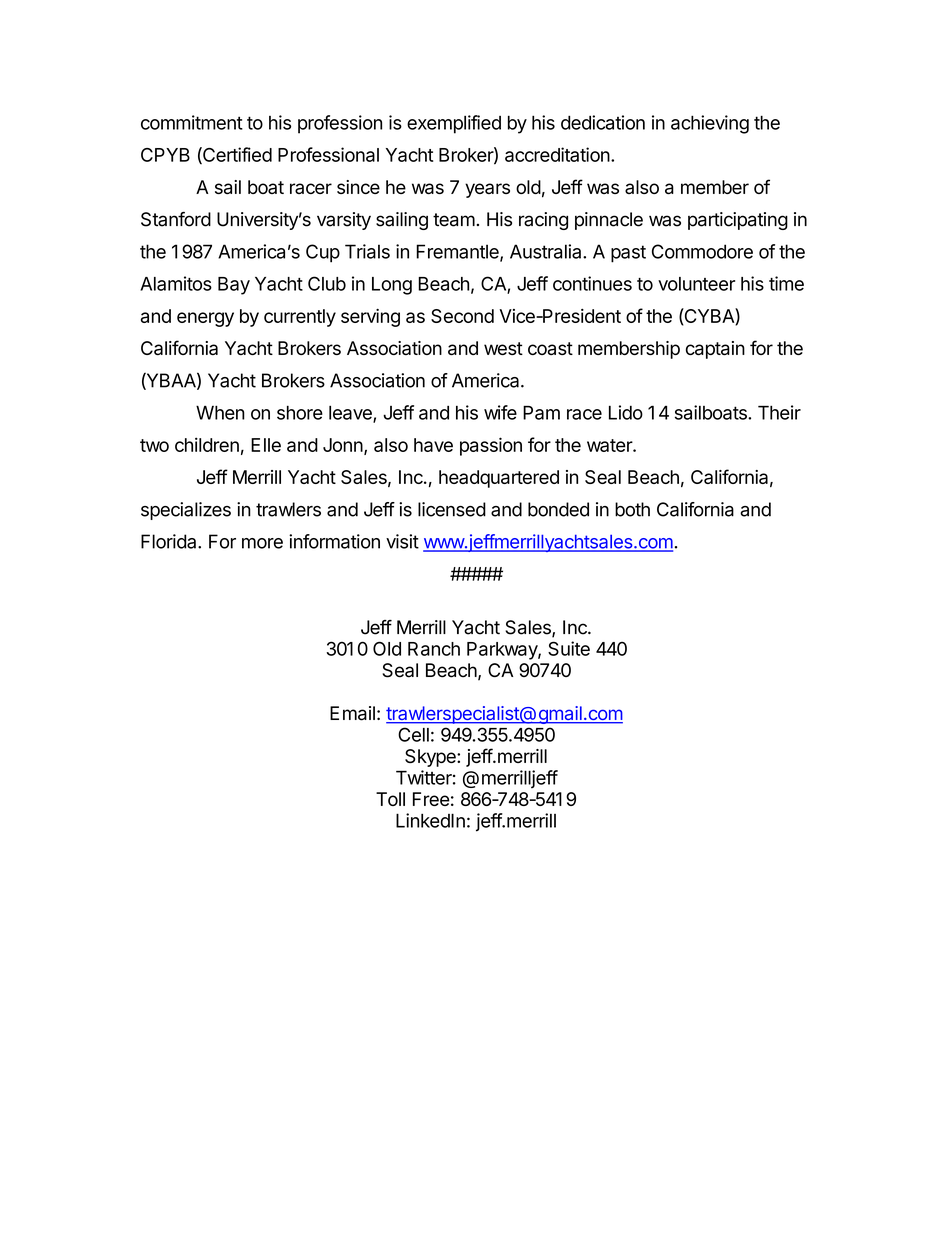  Describe the element at coordinates (710, 124) in the document. I see `achieving` at that location.
